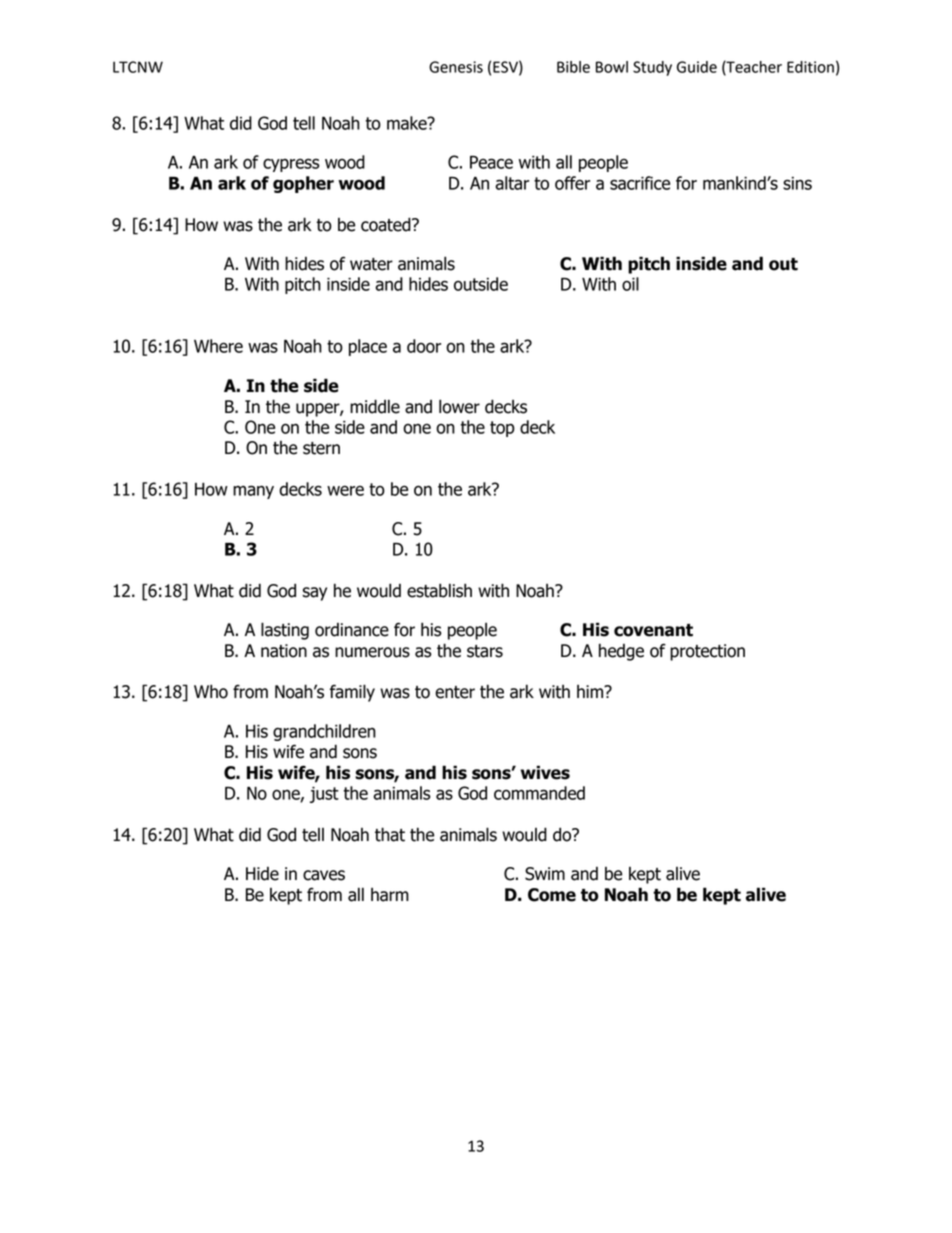 The image size is (952, 1233). What do you see at coordinates (456, 67) in the screenshot?
I see `Genesis` at bounding box center [456, 67].
